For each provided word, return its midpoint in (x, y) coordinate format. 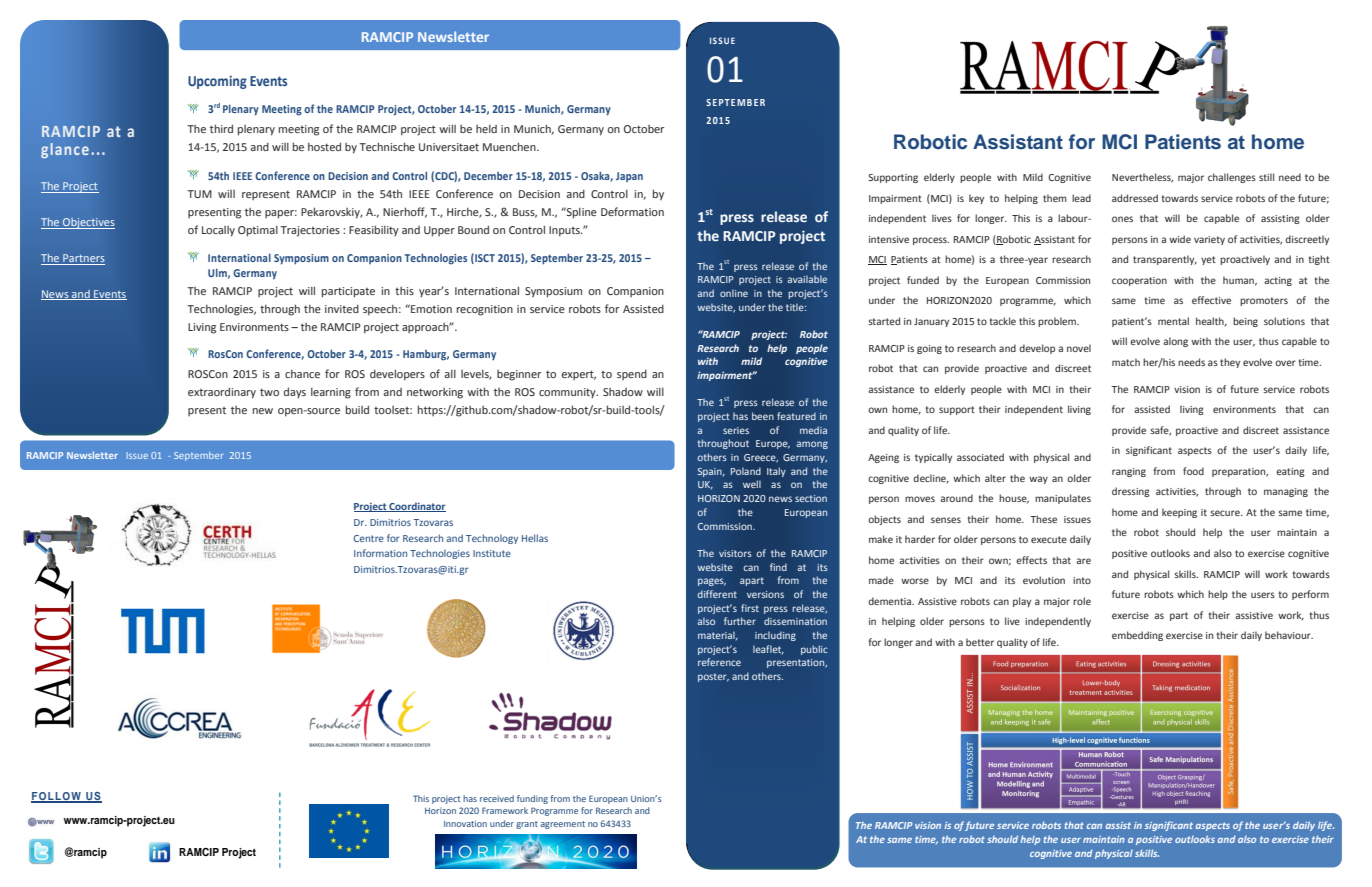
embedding (1137, 636)
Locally (218, 231)
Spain (710, 472)
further (740, 621)
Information (380, 553)
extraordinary (222, 393)
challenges (1232, 178)
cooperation (1139, 281)
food (1193, 471)
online (734, 293)
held (486, 129)
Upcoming (217, 82)
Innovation (465, 823)
